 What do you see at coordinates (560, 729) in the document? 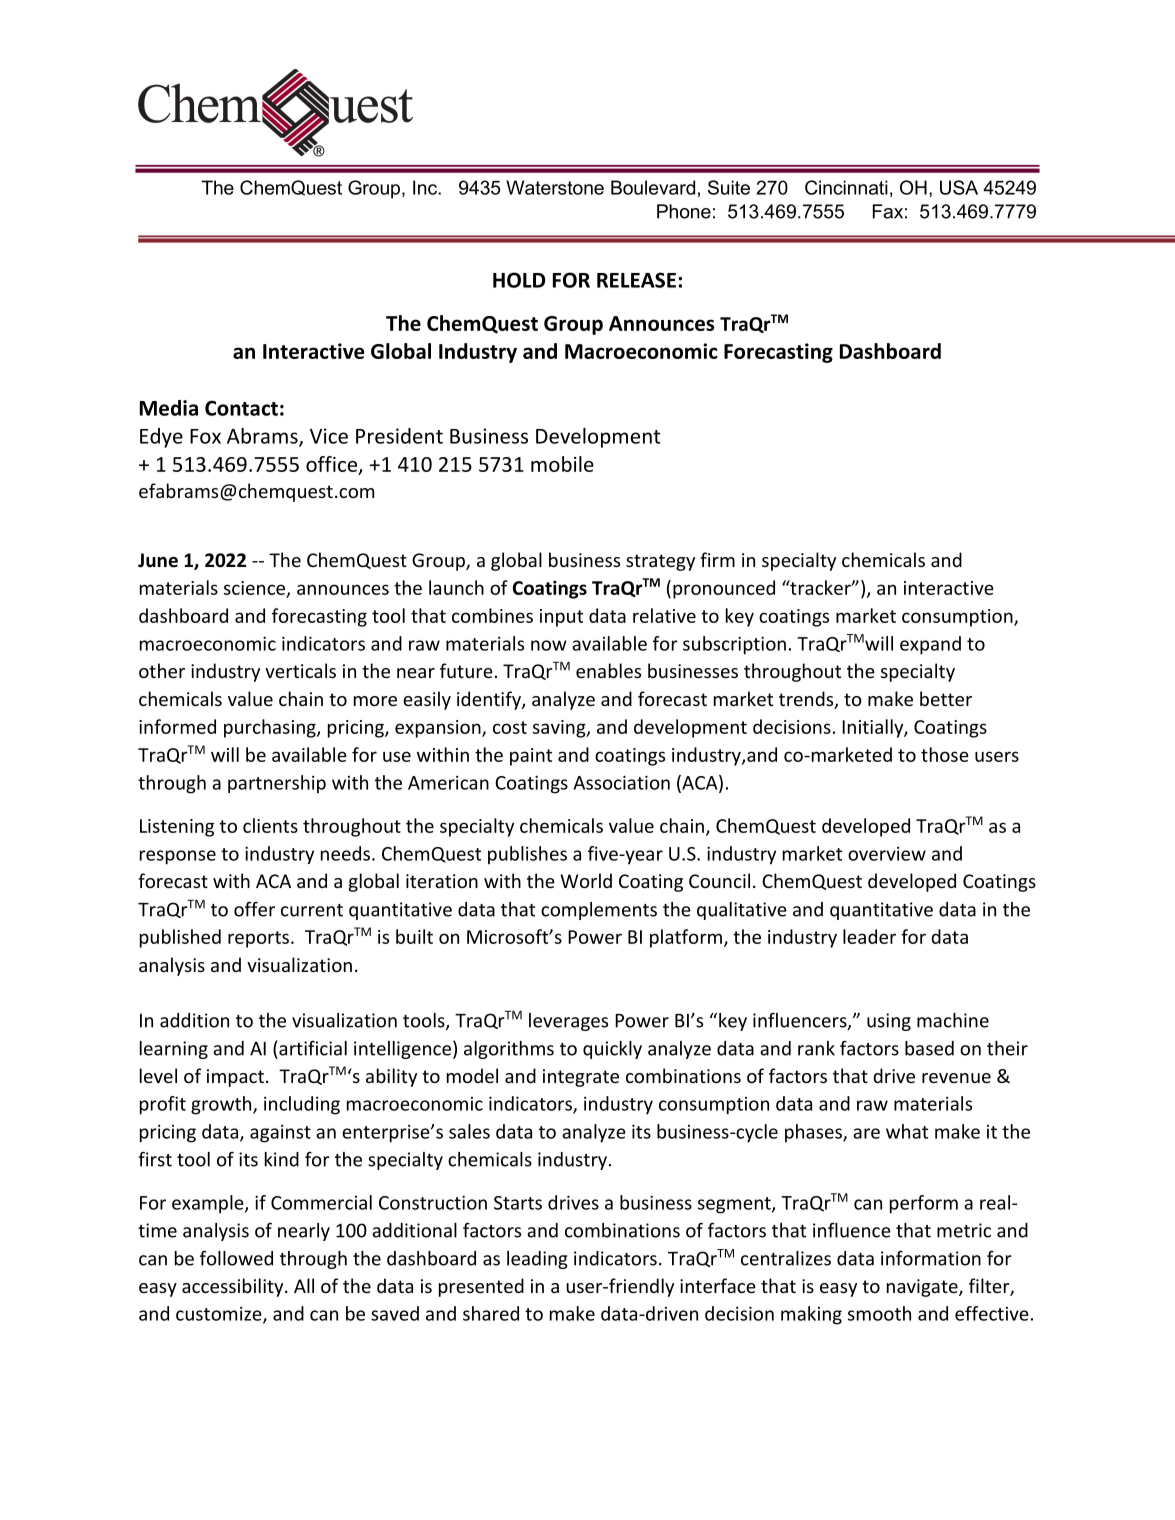
I see `saving` at bounding box center [560, 729].
